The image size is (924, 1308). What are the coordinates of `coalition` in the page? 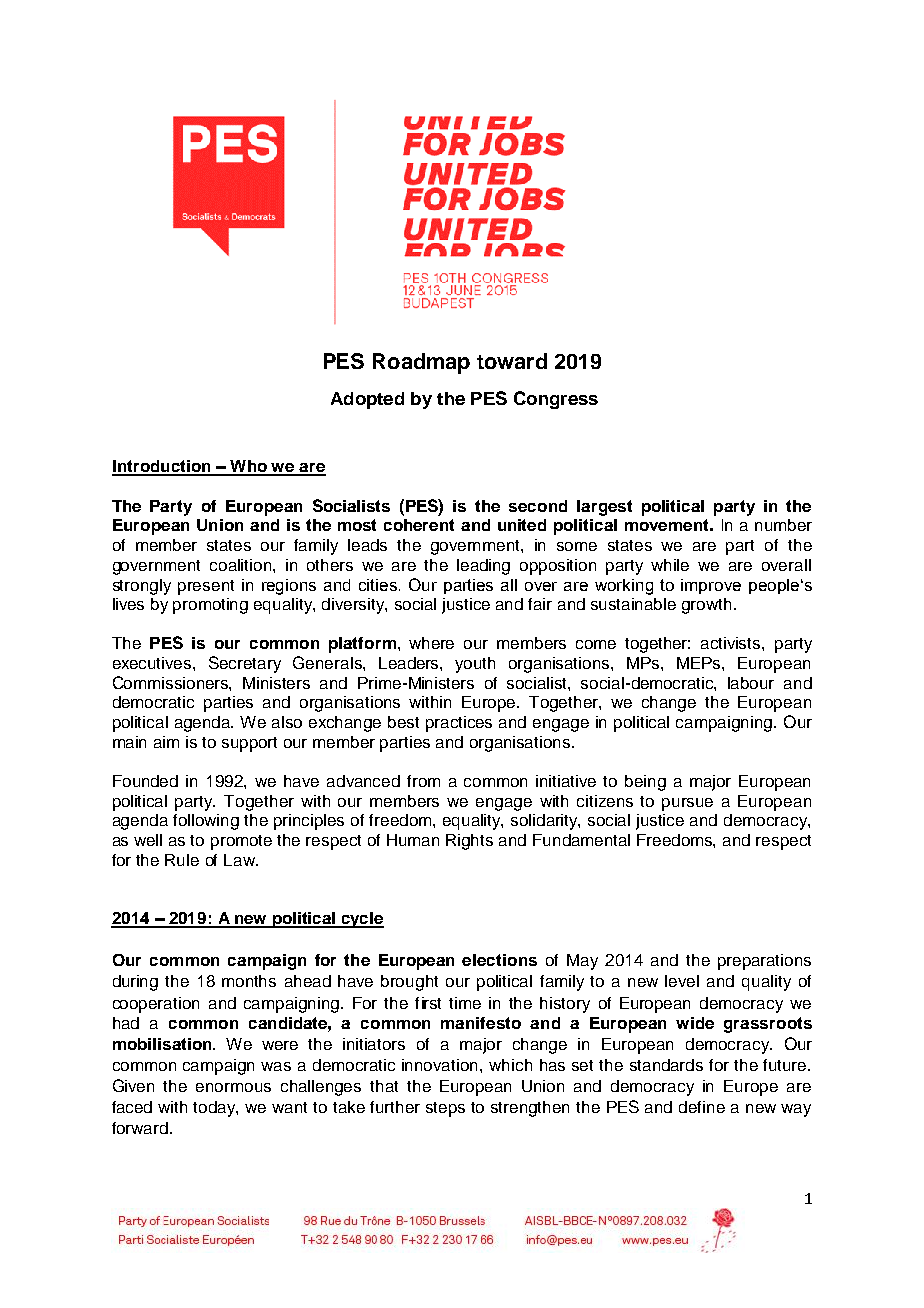 It's located at (242, 565).
